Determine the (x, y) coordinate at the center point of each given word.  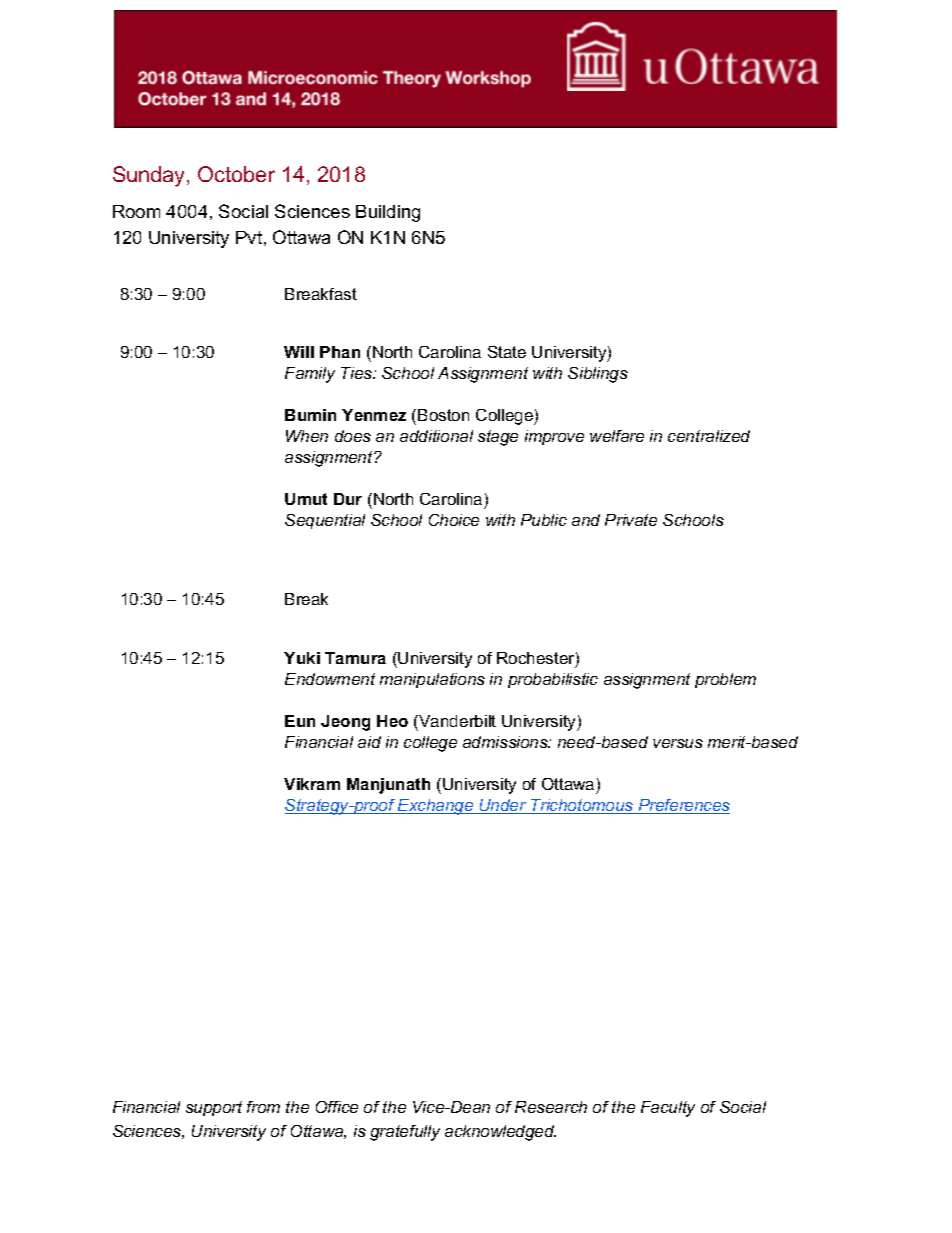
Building (388, 213)
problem (725, 680)
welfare (617, 436)
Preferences (683, 806)
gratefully (405, 1133)
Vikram (312, 784)
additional (436, 436)
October (236, 174)
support (214, 1108)
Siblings (598, 375)
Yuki (302, 658)
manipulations (432, 680)
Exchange (436, 807)
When (307, 436)
